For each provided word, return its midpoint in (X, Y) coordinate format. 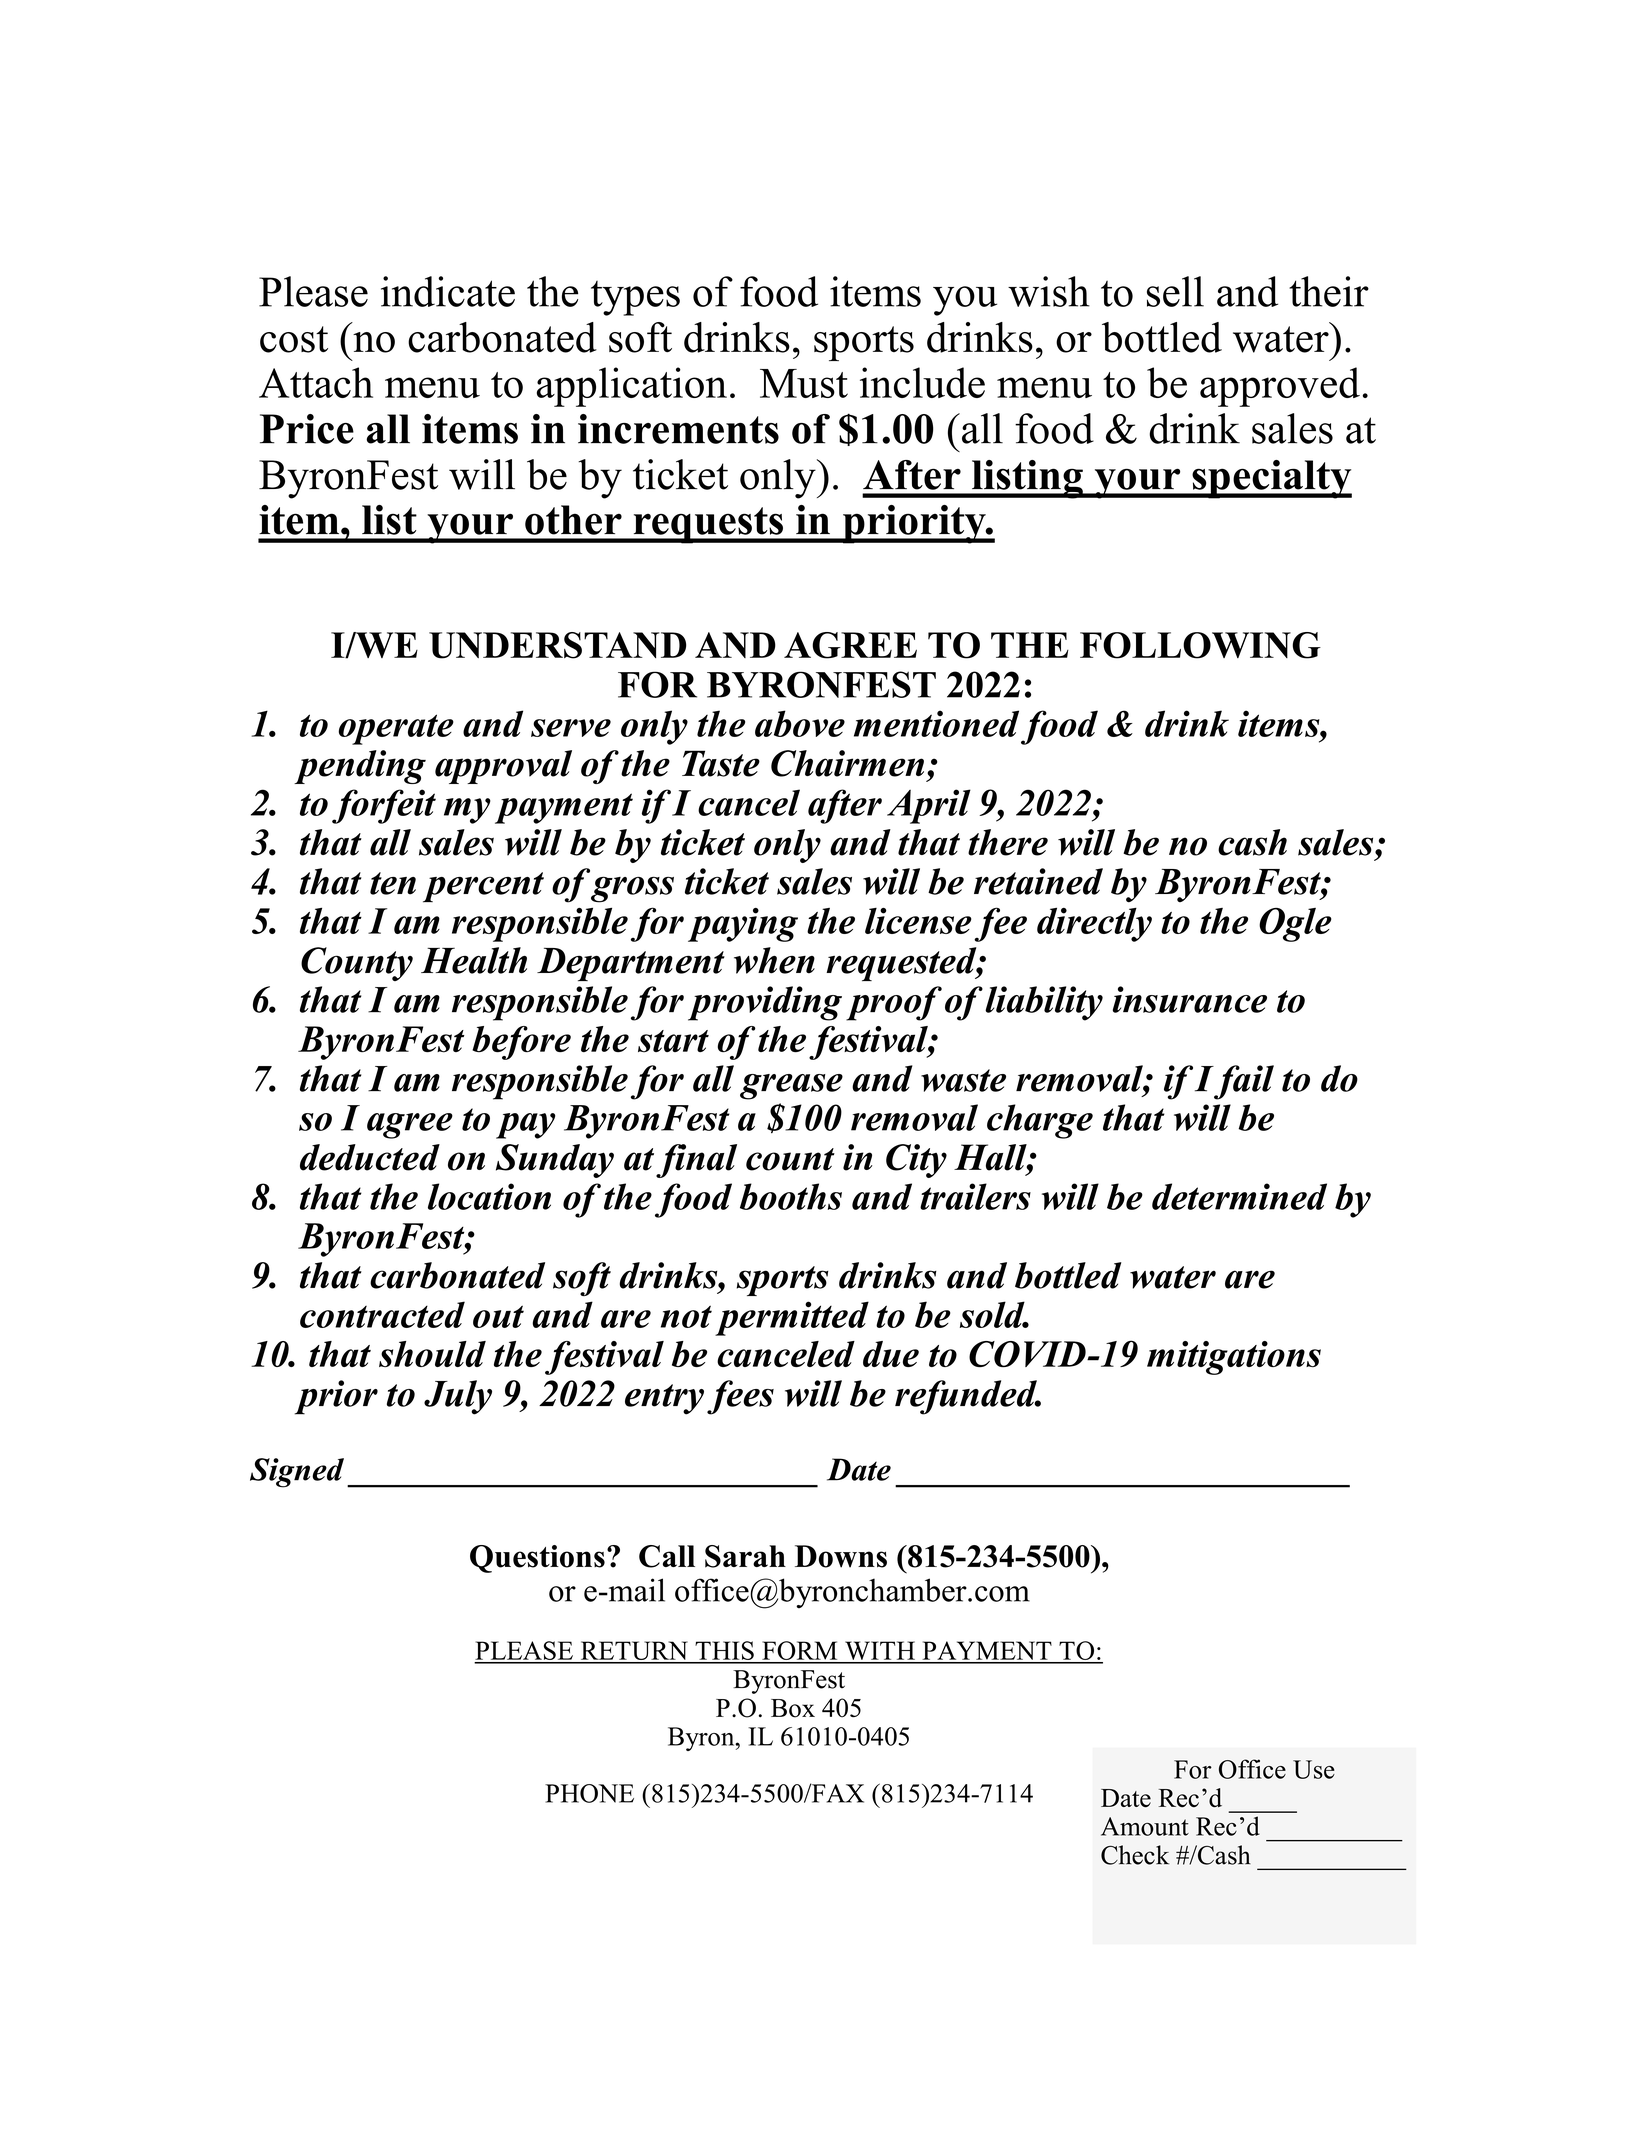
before (521, 1043)
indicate (448, 291)
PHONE (589, 1793)
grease (791, 1087)
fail (1243, 1082)
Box (793, 1708)
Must (804, 383)
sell (1175, 291)
